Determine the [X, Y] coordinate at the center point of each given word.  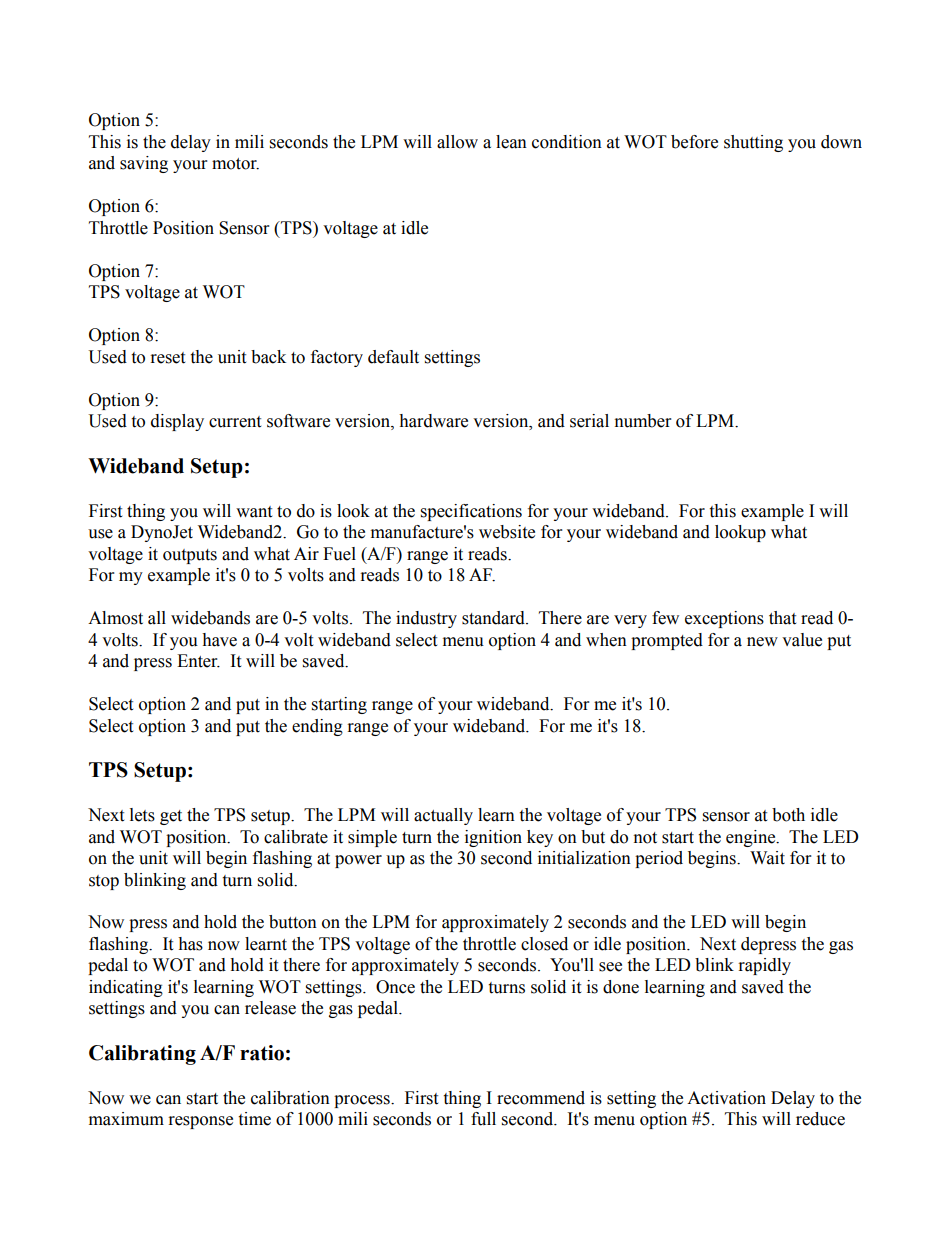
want [254, 512]
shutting [753, 143]
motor [235, 164]
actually [443, 816]
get [171, 817]
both [788, 815]
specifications [471, 512]
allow [457, 142]
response [201, 1122]
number [643, 421]
